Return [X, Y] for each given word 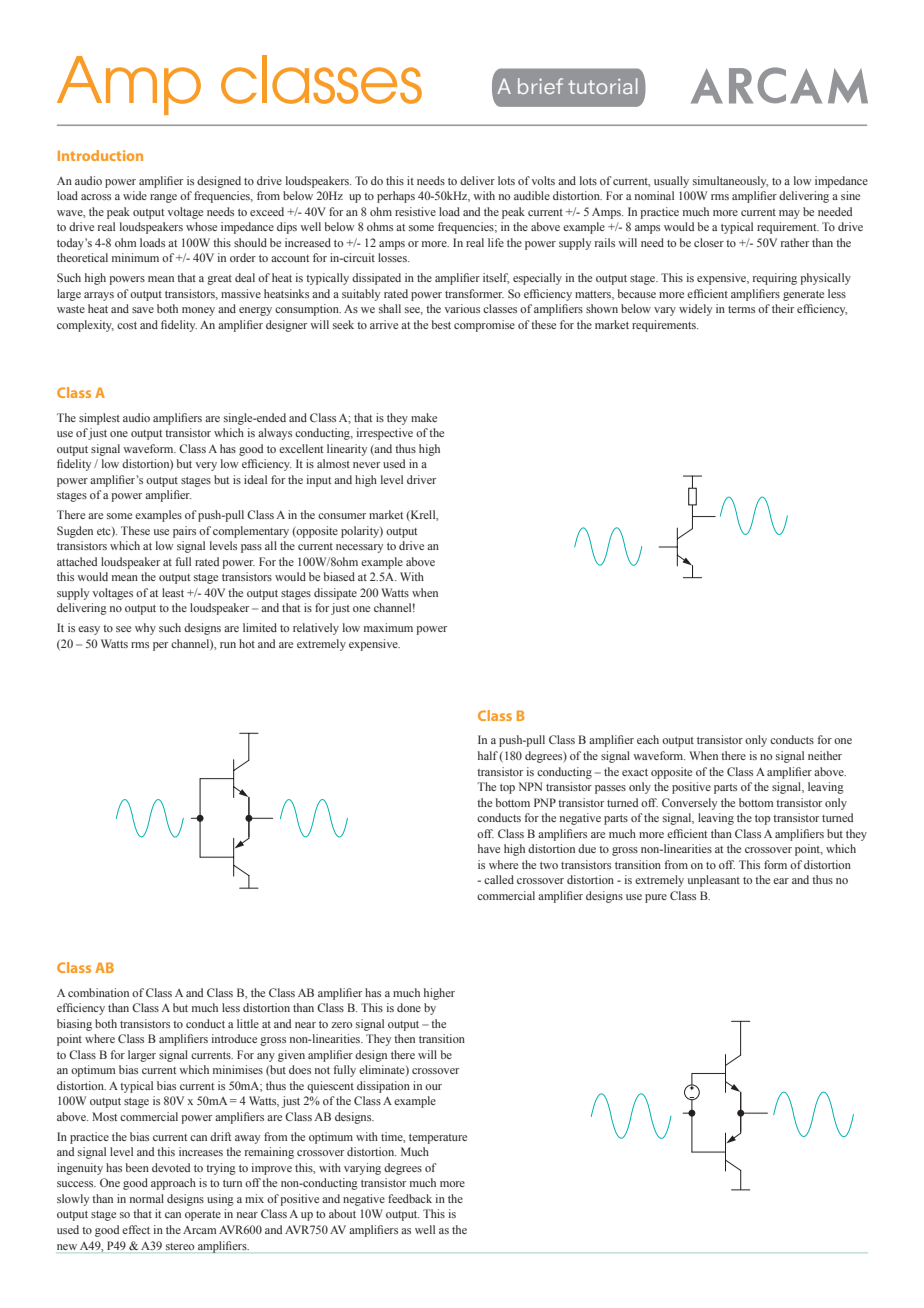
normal [147, 1198]
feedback [410, 1198]
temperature [438, 1139]
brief [540, 86]
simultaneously [730, 182]
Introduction [100, 155]
